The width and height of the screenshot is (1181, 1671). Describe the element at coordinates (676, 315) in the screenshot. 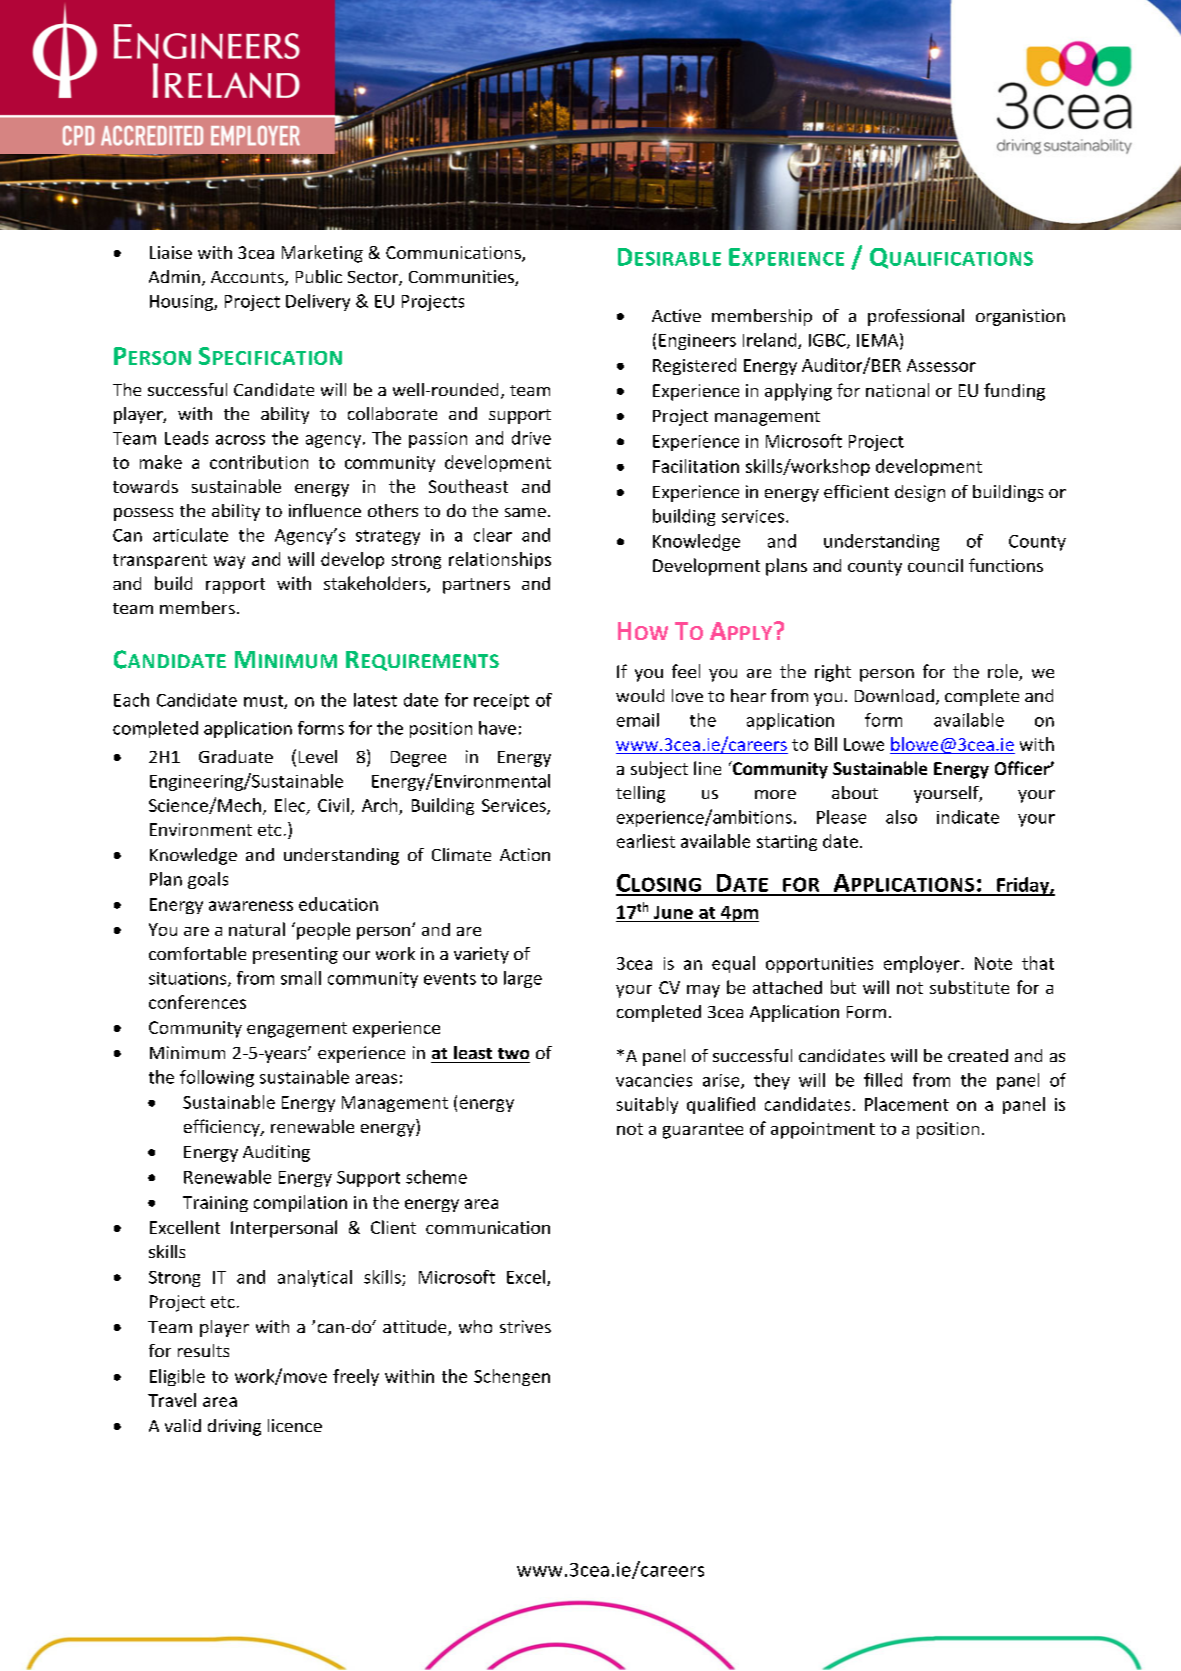

I see `Active` at that location.
